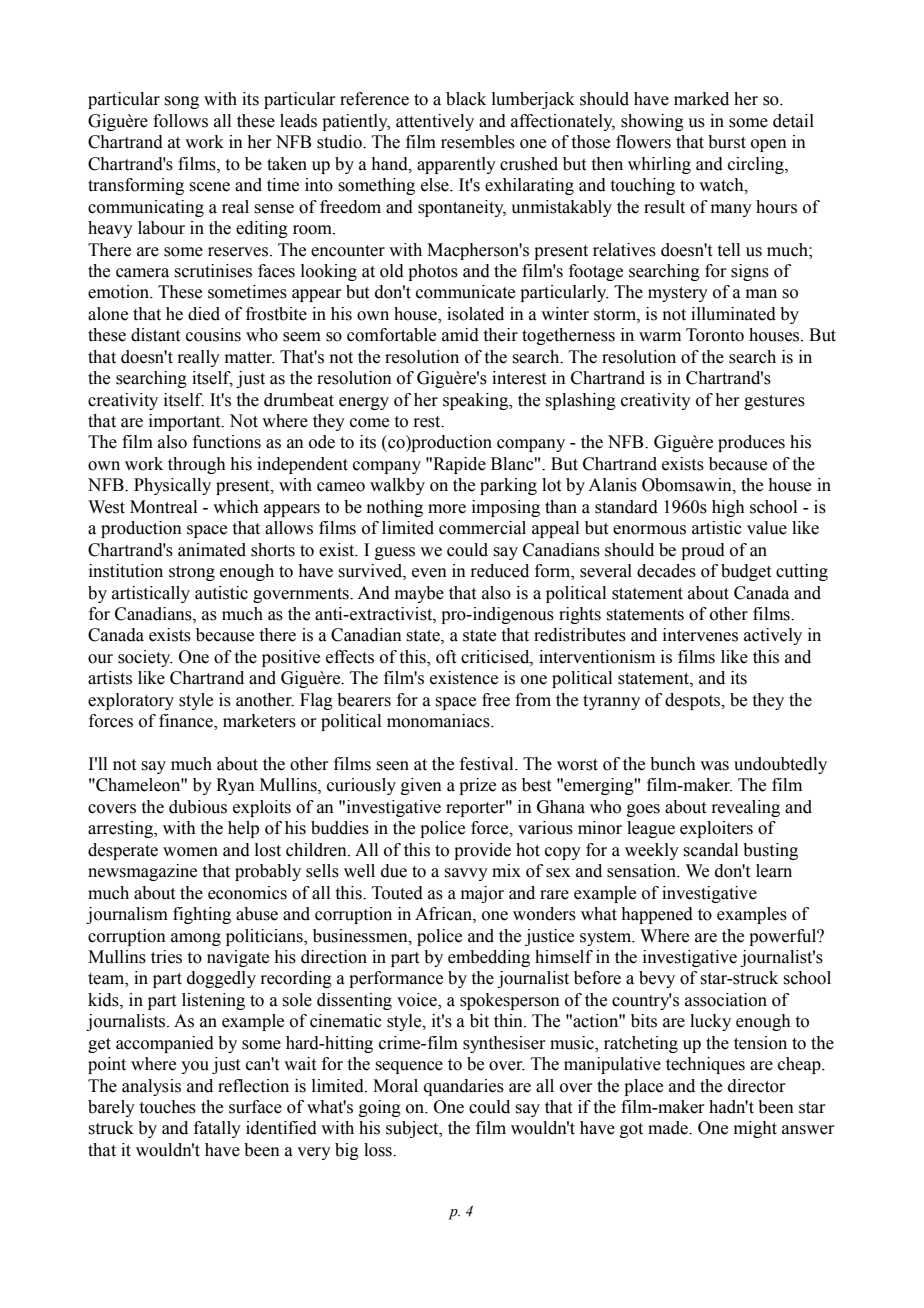 The width and height of the page is (924, 1308). I want to click on finance, so click(187, 722).
